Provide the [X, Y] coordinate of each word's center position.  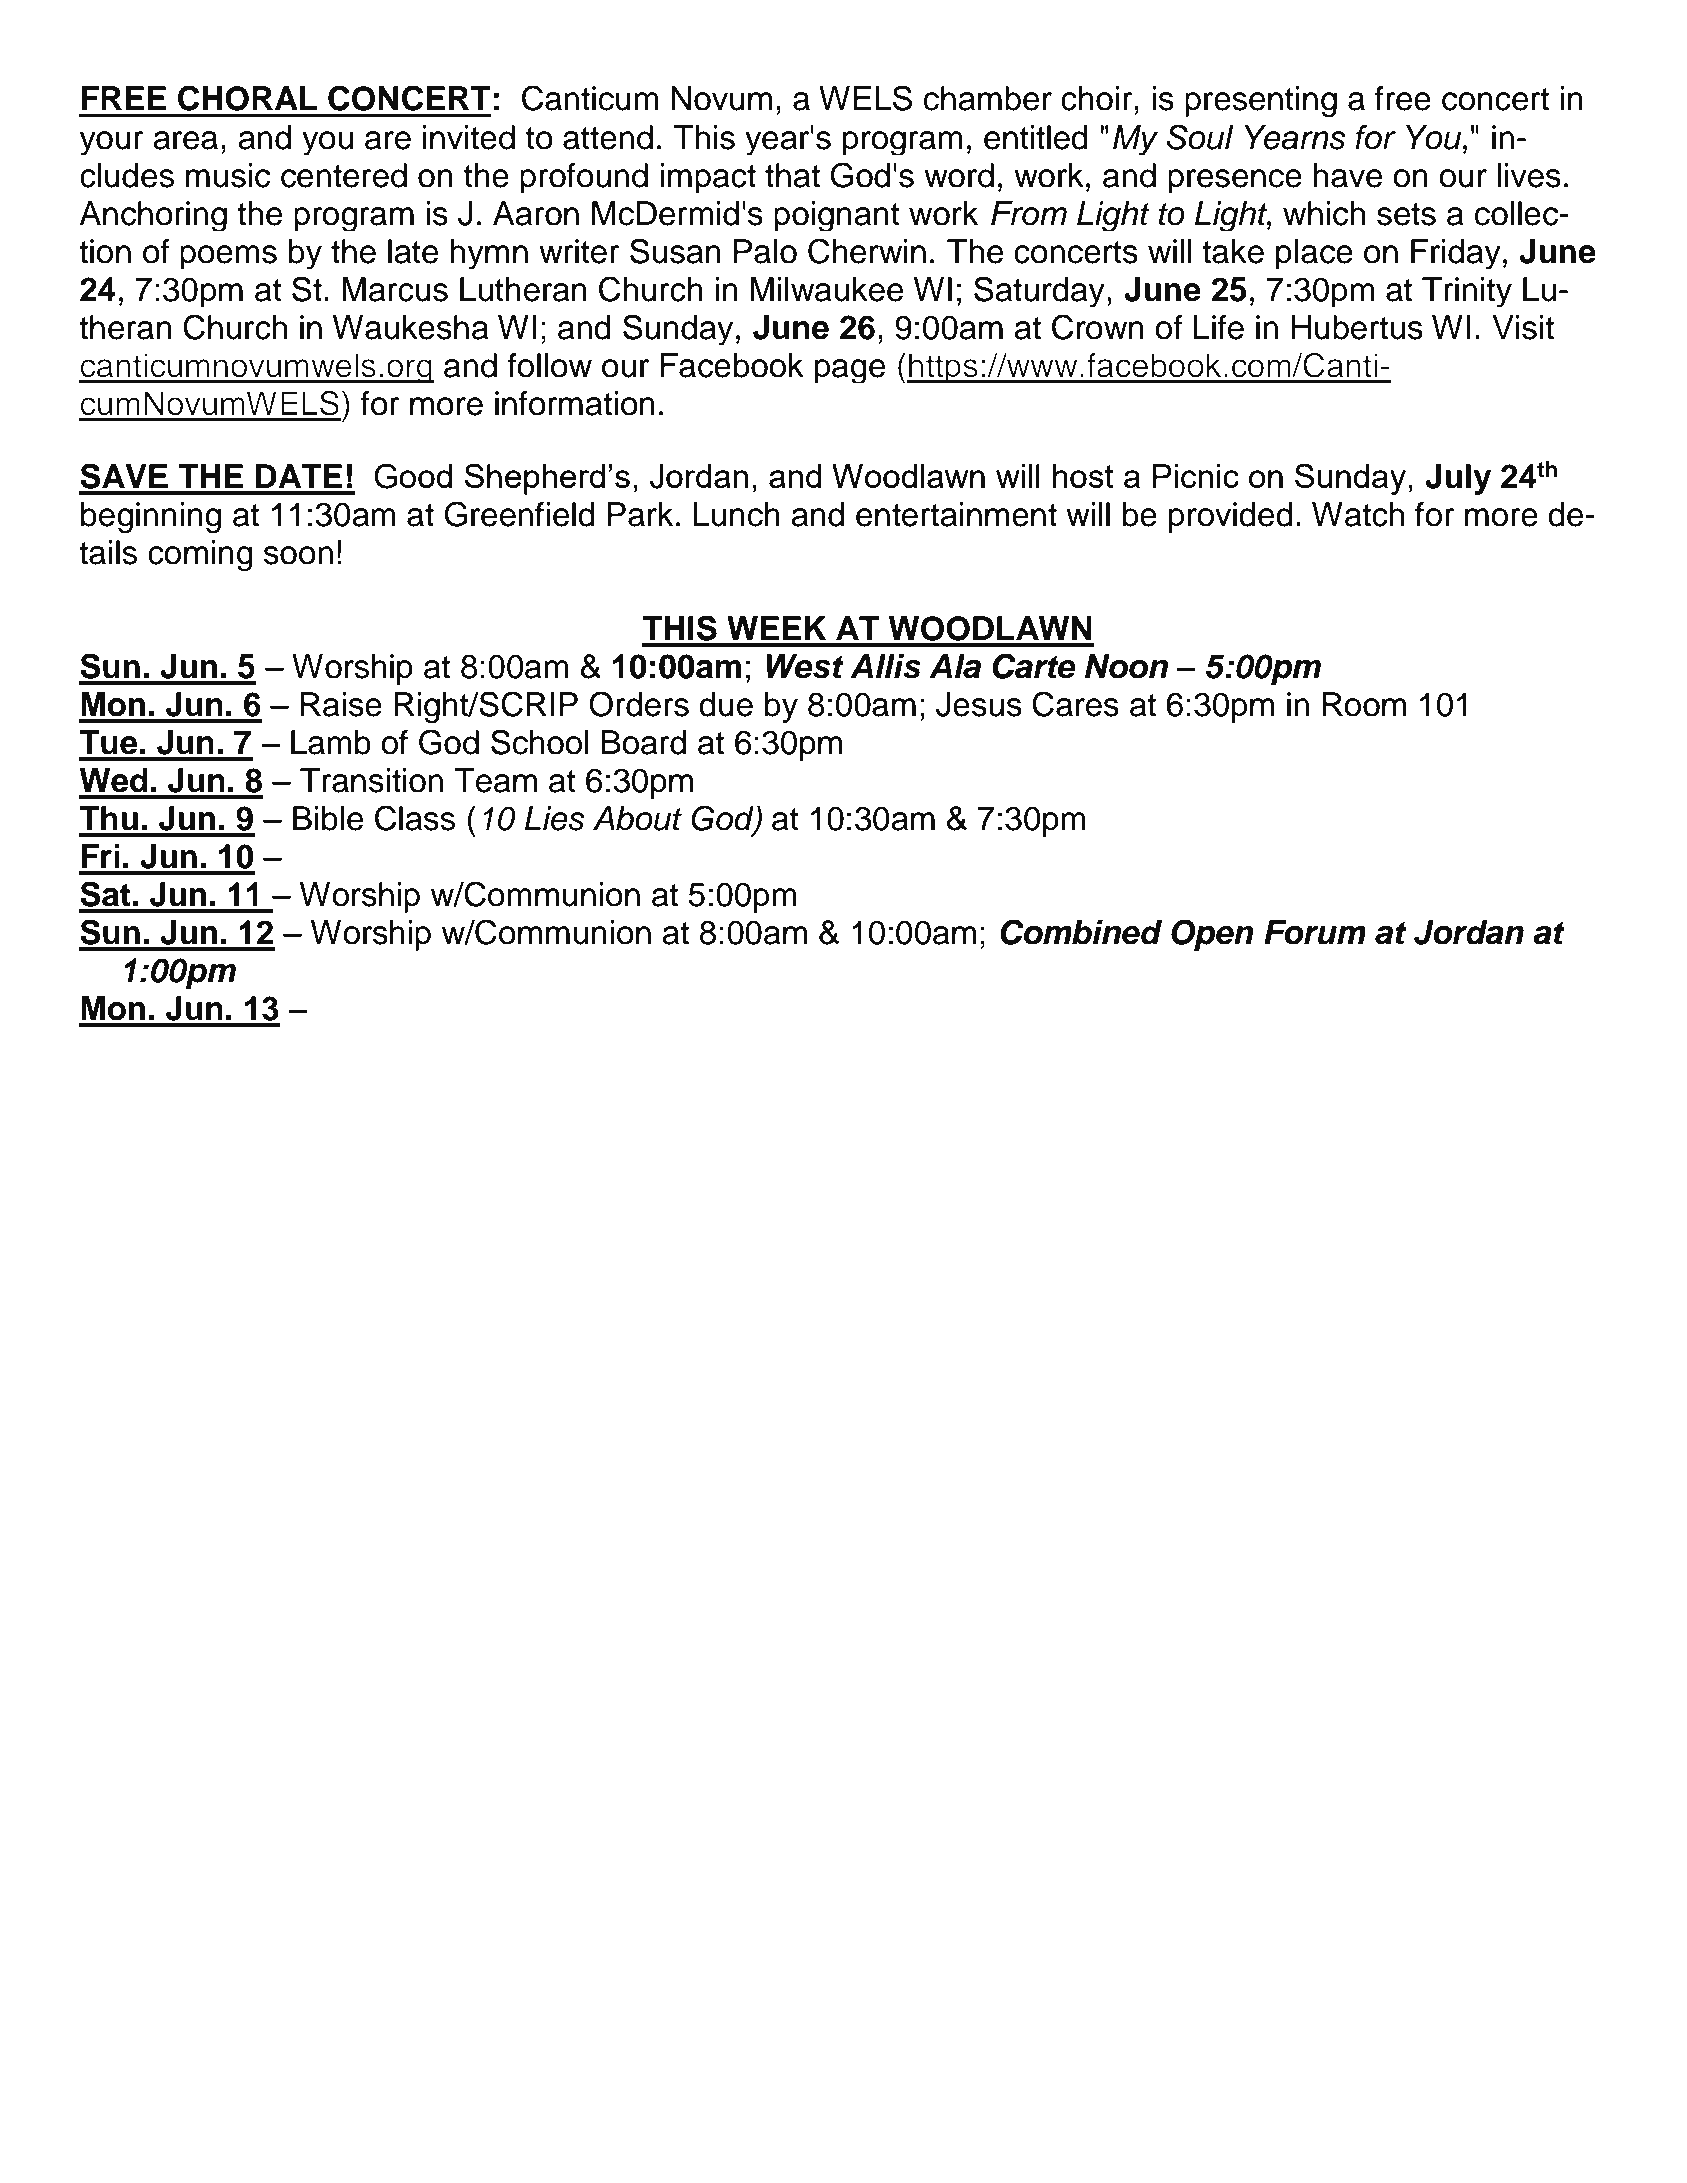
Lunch [736, 514]
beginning [151, 518]
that [792, 175]
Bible [328, 818]
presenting [1261, 101]
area [185, 140]
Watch [1358, 514]
